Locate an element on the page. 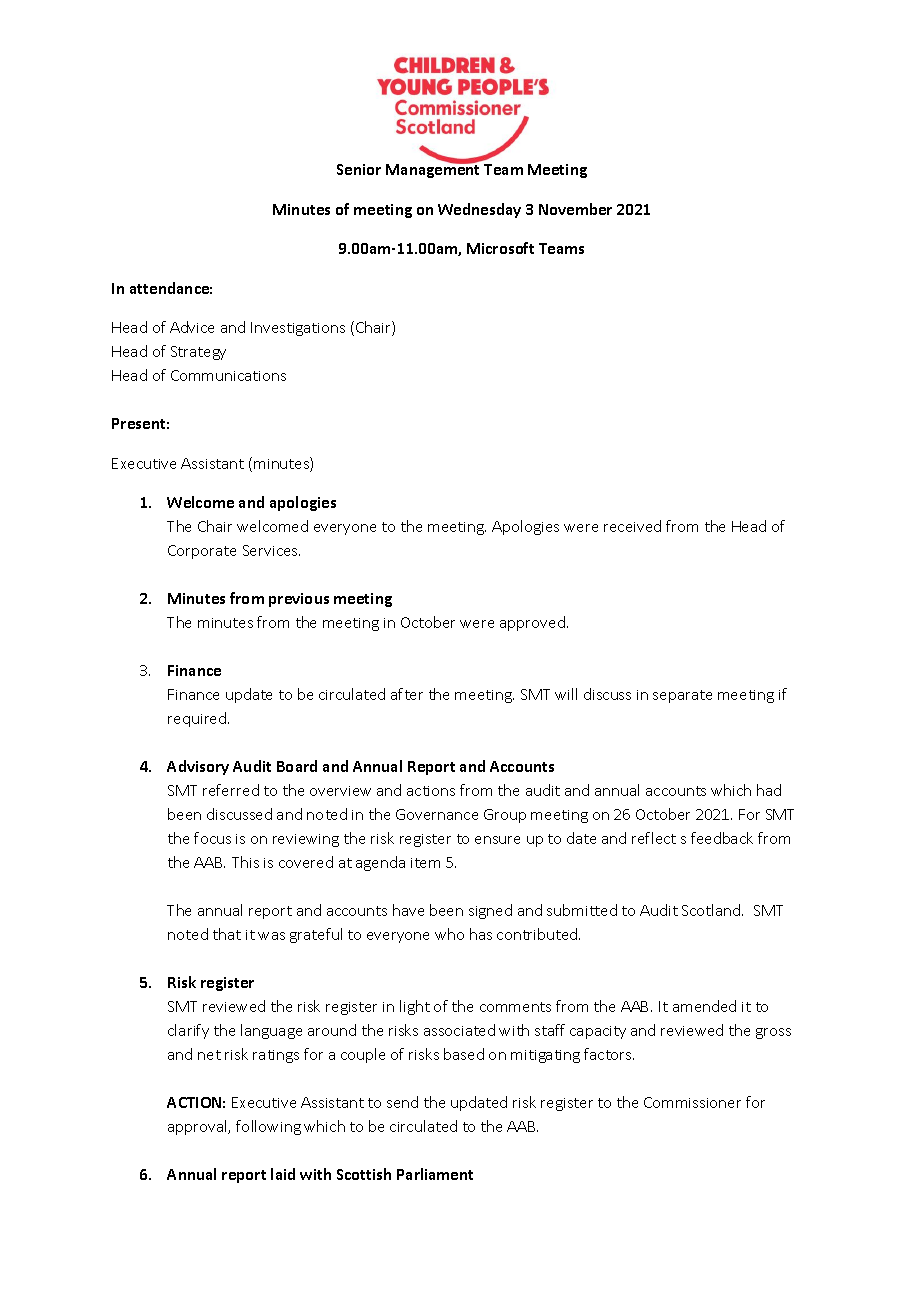 The width and height of the page is (924, 1308). Senior is located at coordinates (359, 169).
